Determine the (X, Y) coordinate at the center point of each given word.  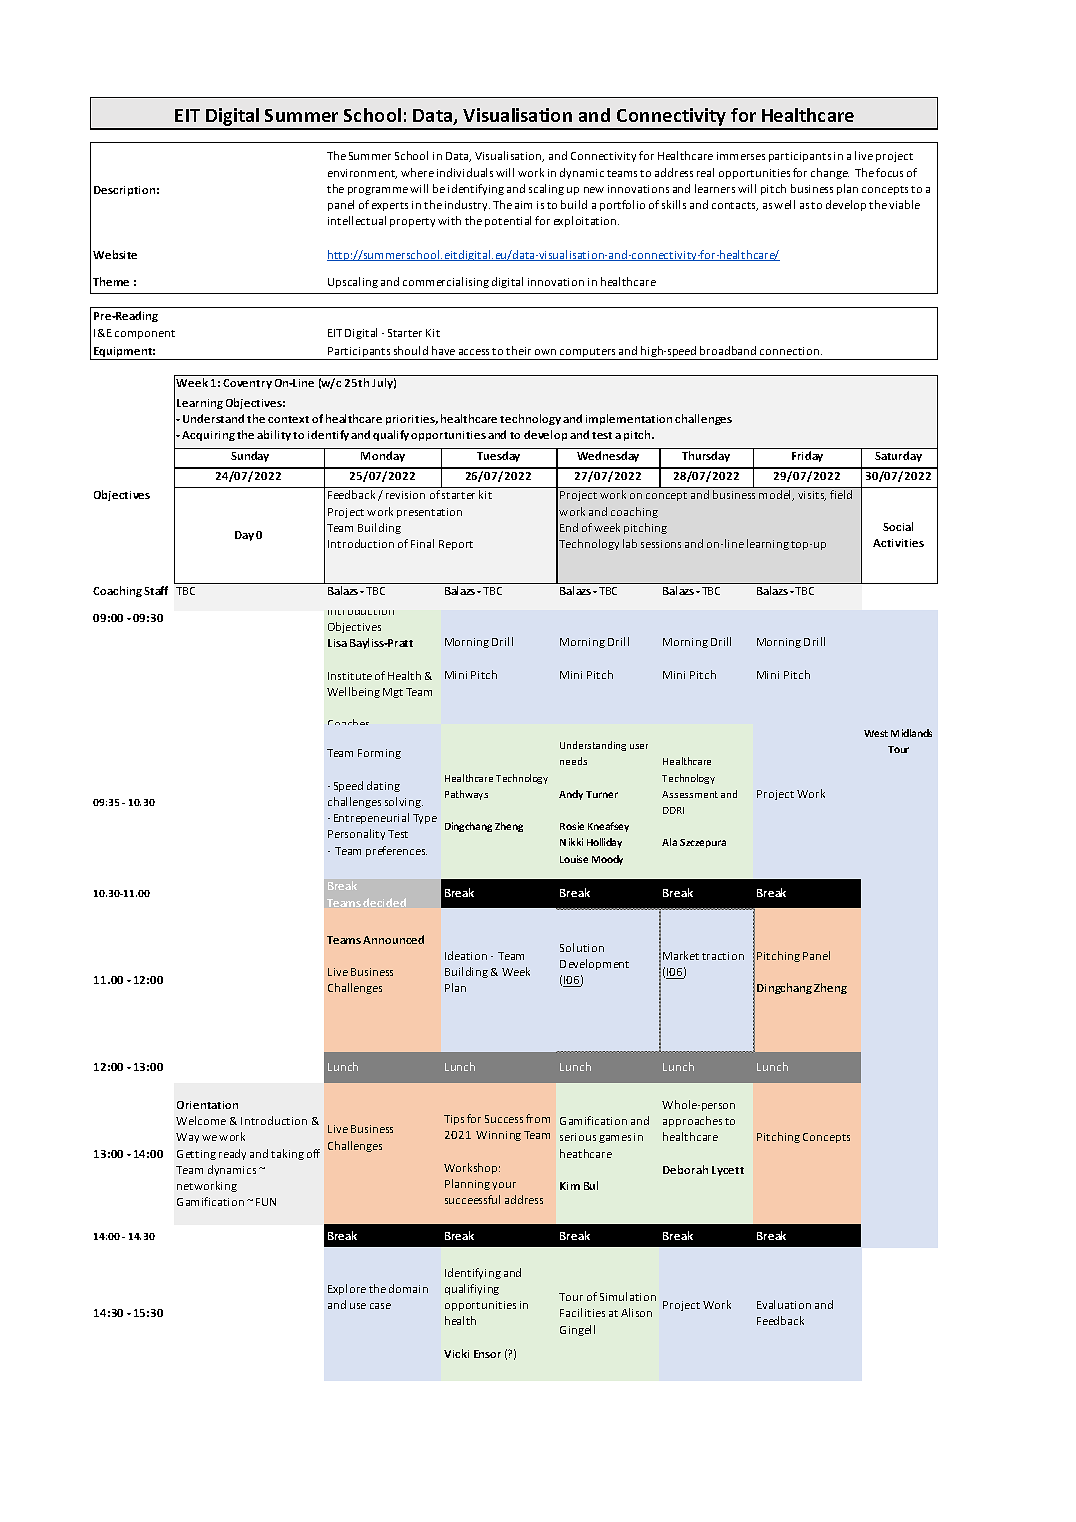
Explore (347, 1289)
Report (456, 545)
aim (523, 205)
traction (723, 956)
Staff (156, 590)
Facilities (582, 1312)
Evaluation (784, 1304)
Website (115, 254)
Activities (898, 543)
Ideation (466, 955)
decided (384, 902)
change (830, 173)
